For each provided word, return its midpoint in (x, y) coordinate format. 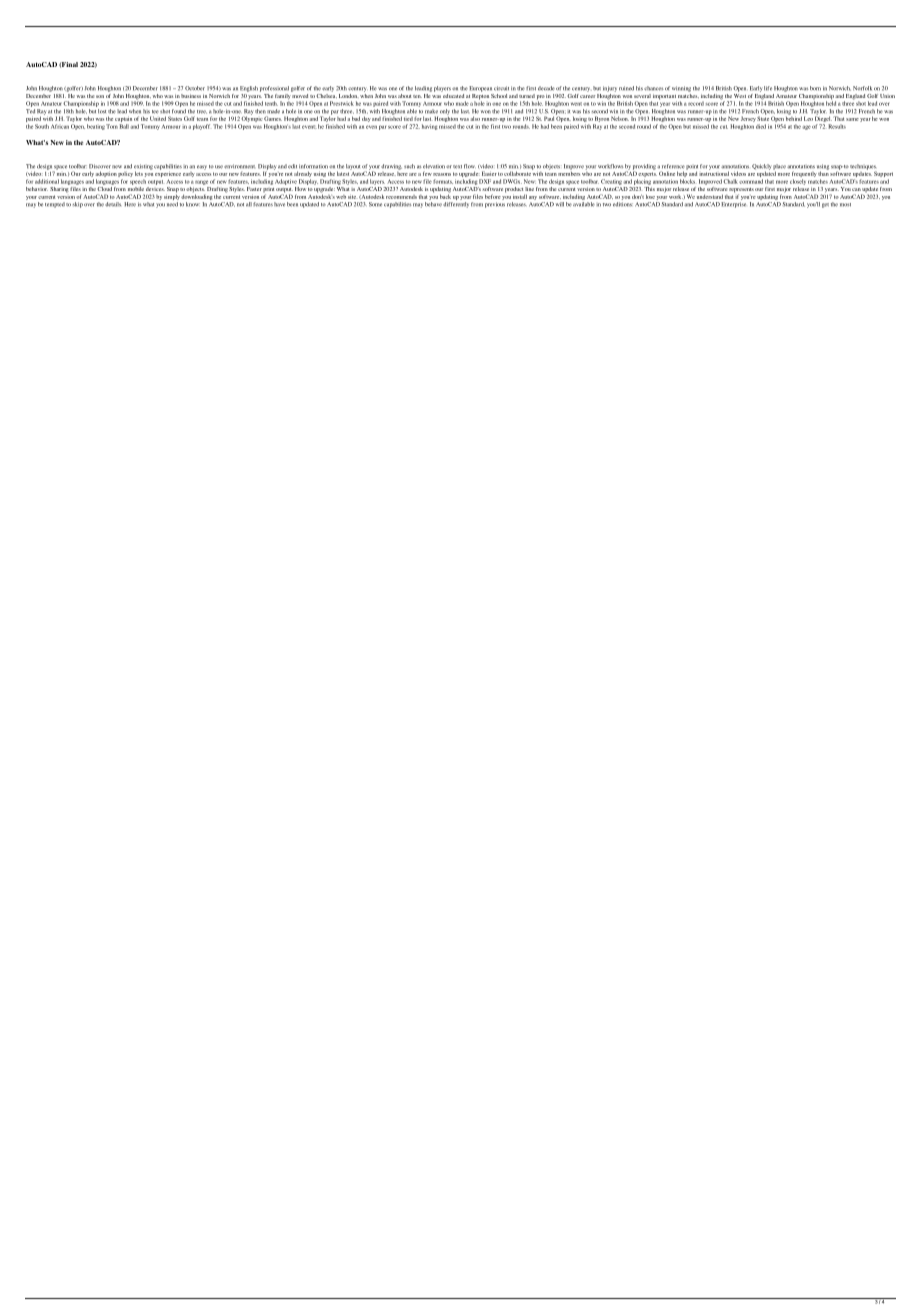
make (431, 111)
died (761, 126)
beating (96, 127)
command (751, 181)
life (768, 88)
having (430, 127)
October (195, 88)
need (172, 204)
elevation (434, 166)
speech (138, 182)
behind (794, 117)
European (480, 89)
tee (155, 112)
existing (143, 168)
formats (443, 181)
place (779, 168)
